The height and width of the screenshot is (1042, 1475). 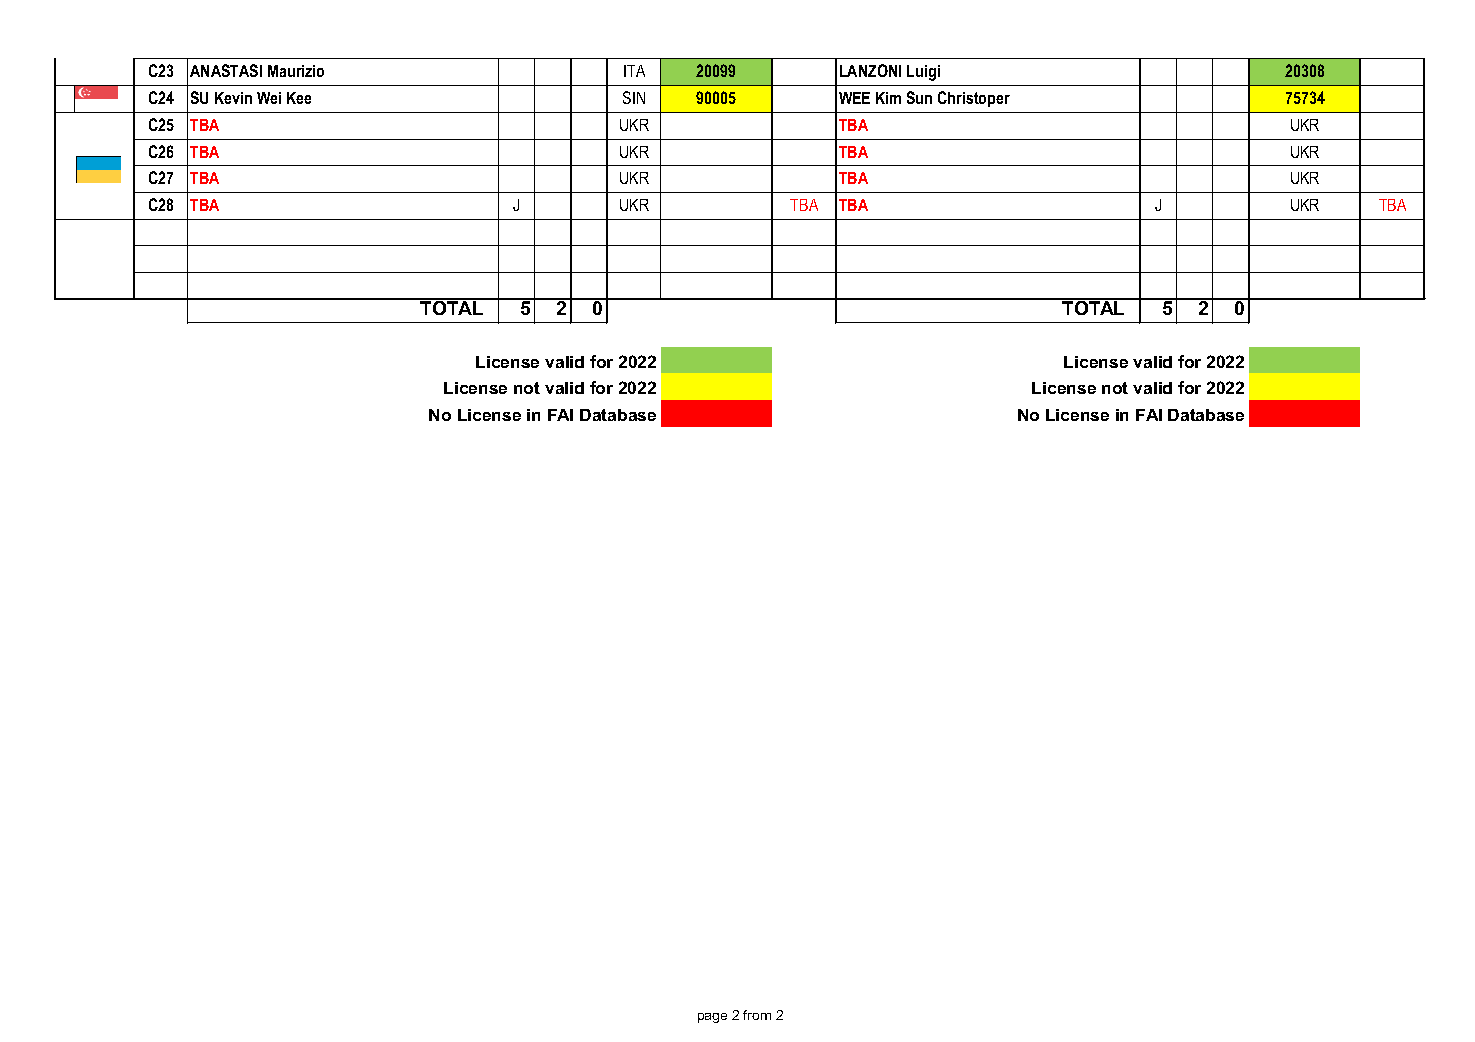 What do you see at coordinates (634, 71) in the screenshot?
I see `ITA` at bounding box center [634, 71].
